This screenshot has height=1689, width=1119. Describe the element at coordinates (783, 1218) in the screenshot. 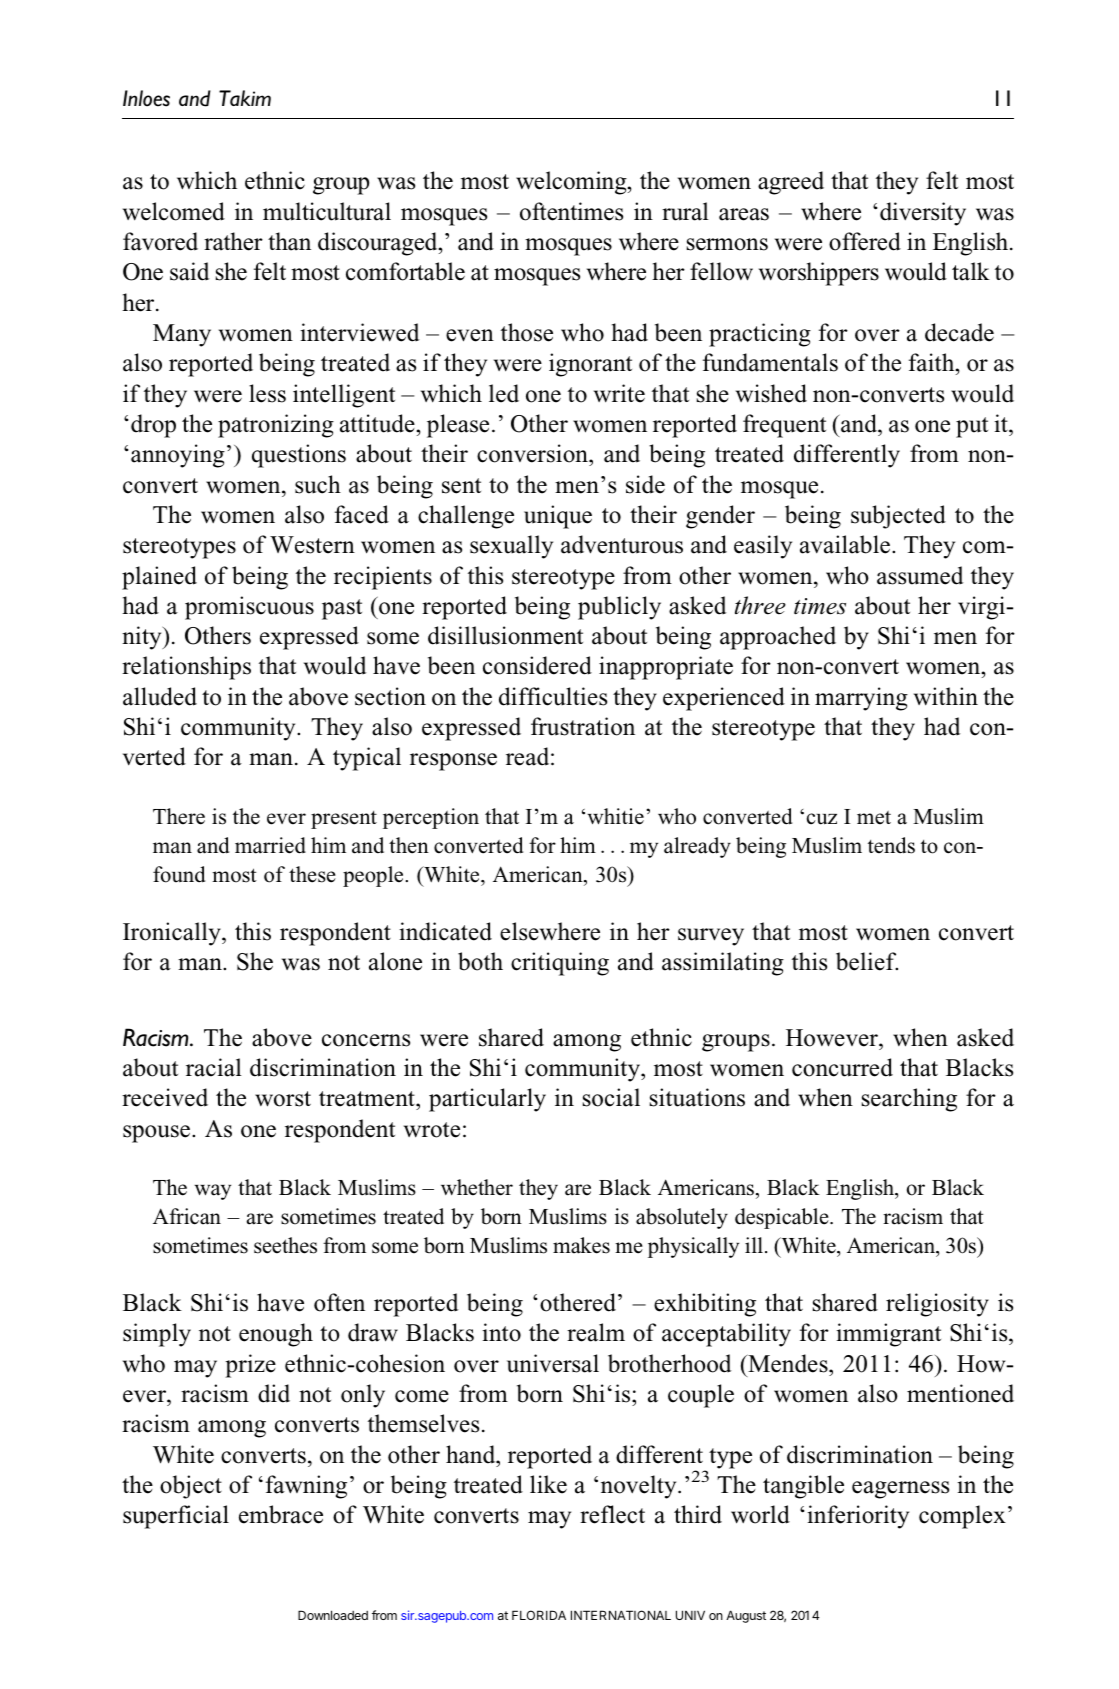

I see `despicable` at that location.
